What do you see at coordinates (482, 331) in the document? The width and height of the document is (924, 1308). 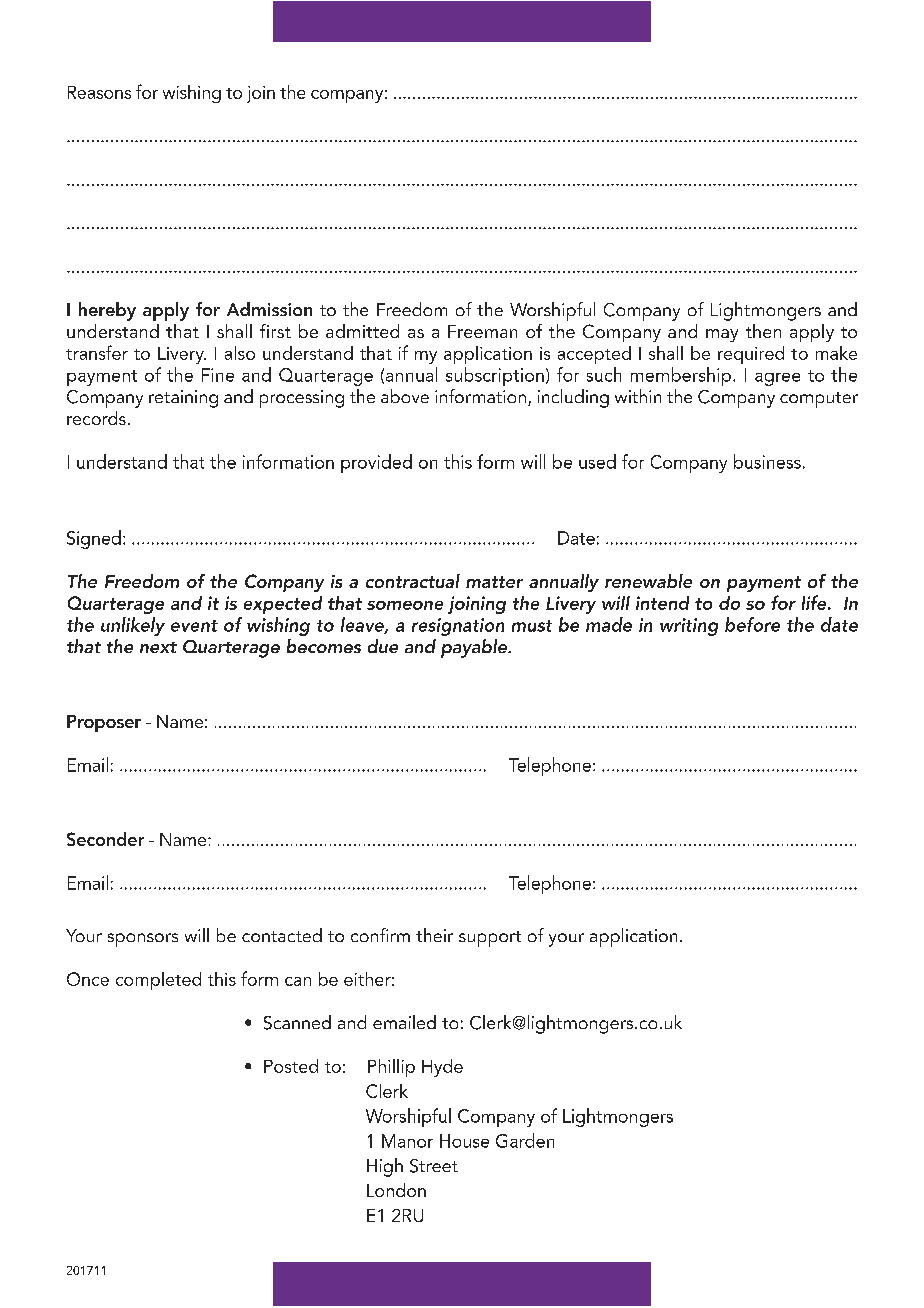 I see `Freeman` at bounding box center [482, 331].
